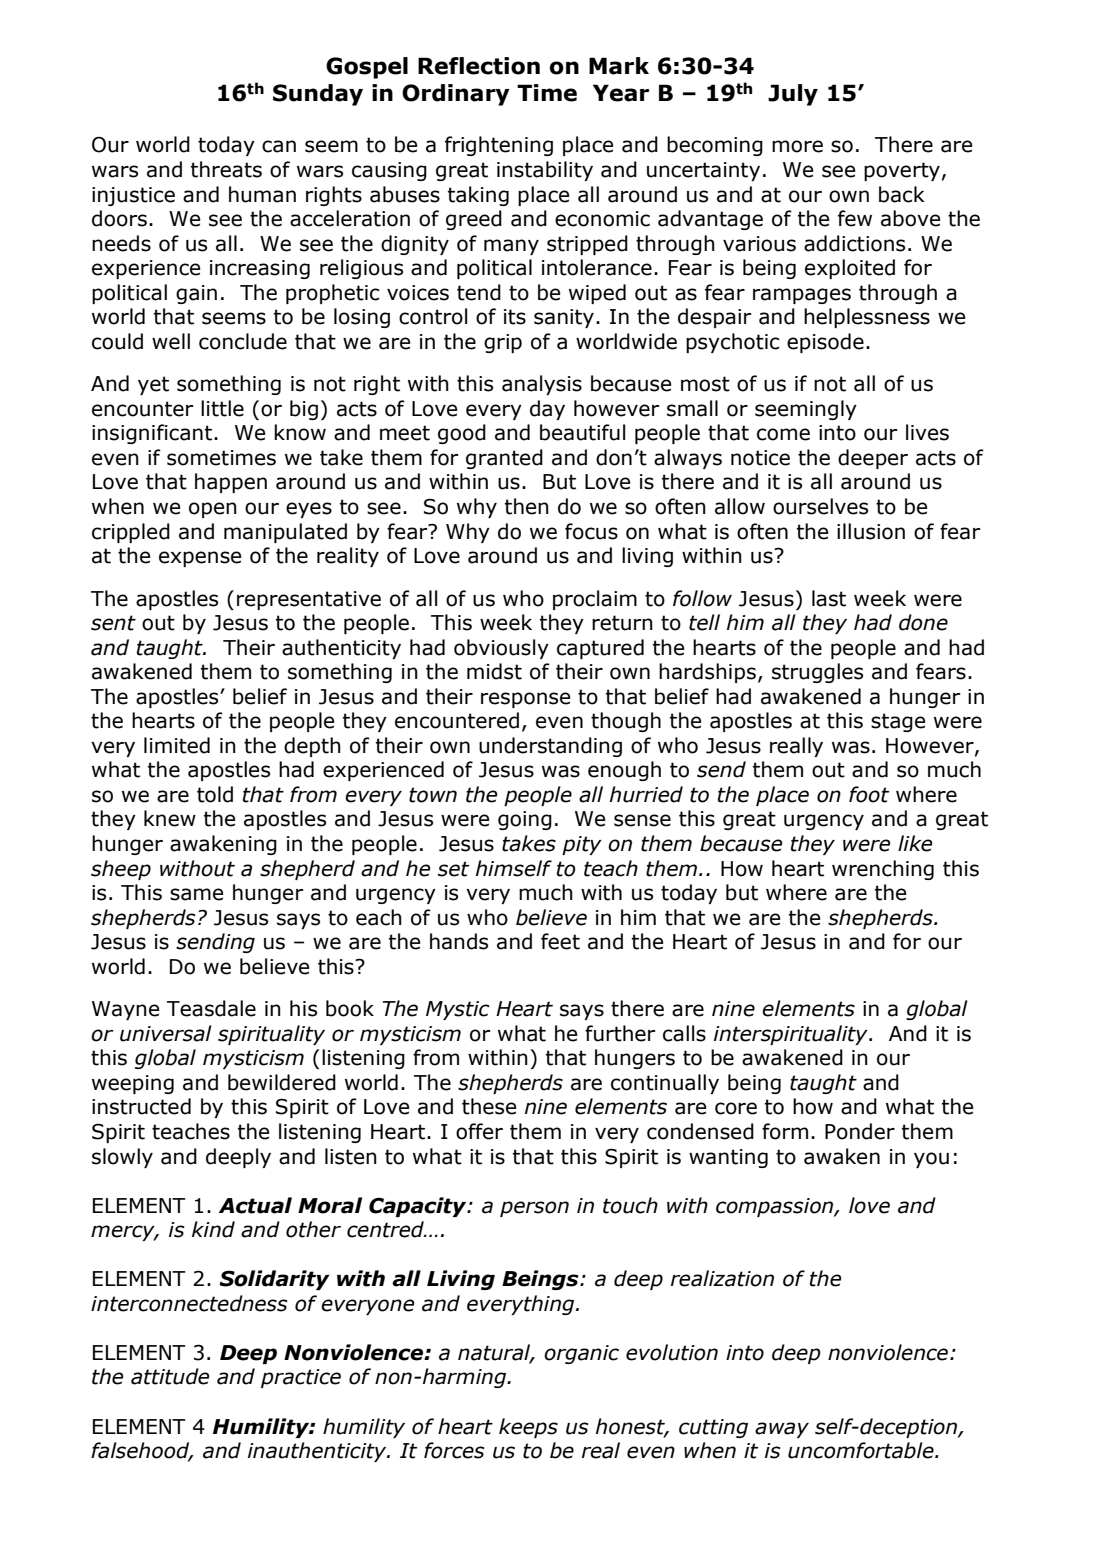 The width and height of the screenshot is (1093, 1546). Describe the element at coordinates (528, 1428) in the screenshot. I see `keeps` at that location.
